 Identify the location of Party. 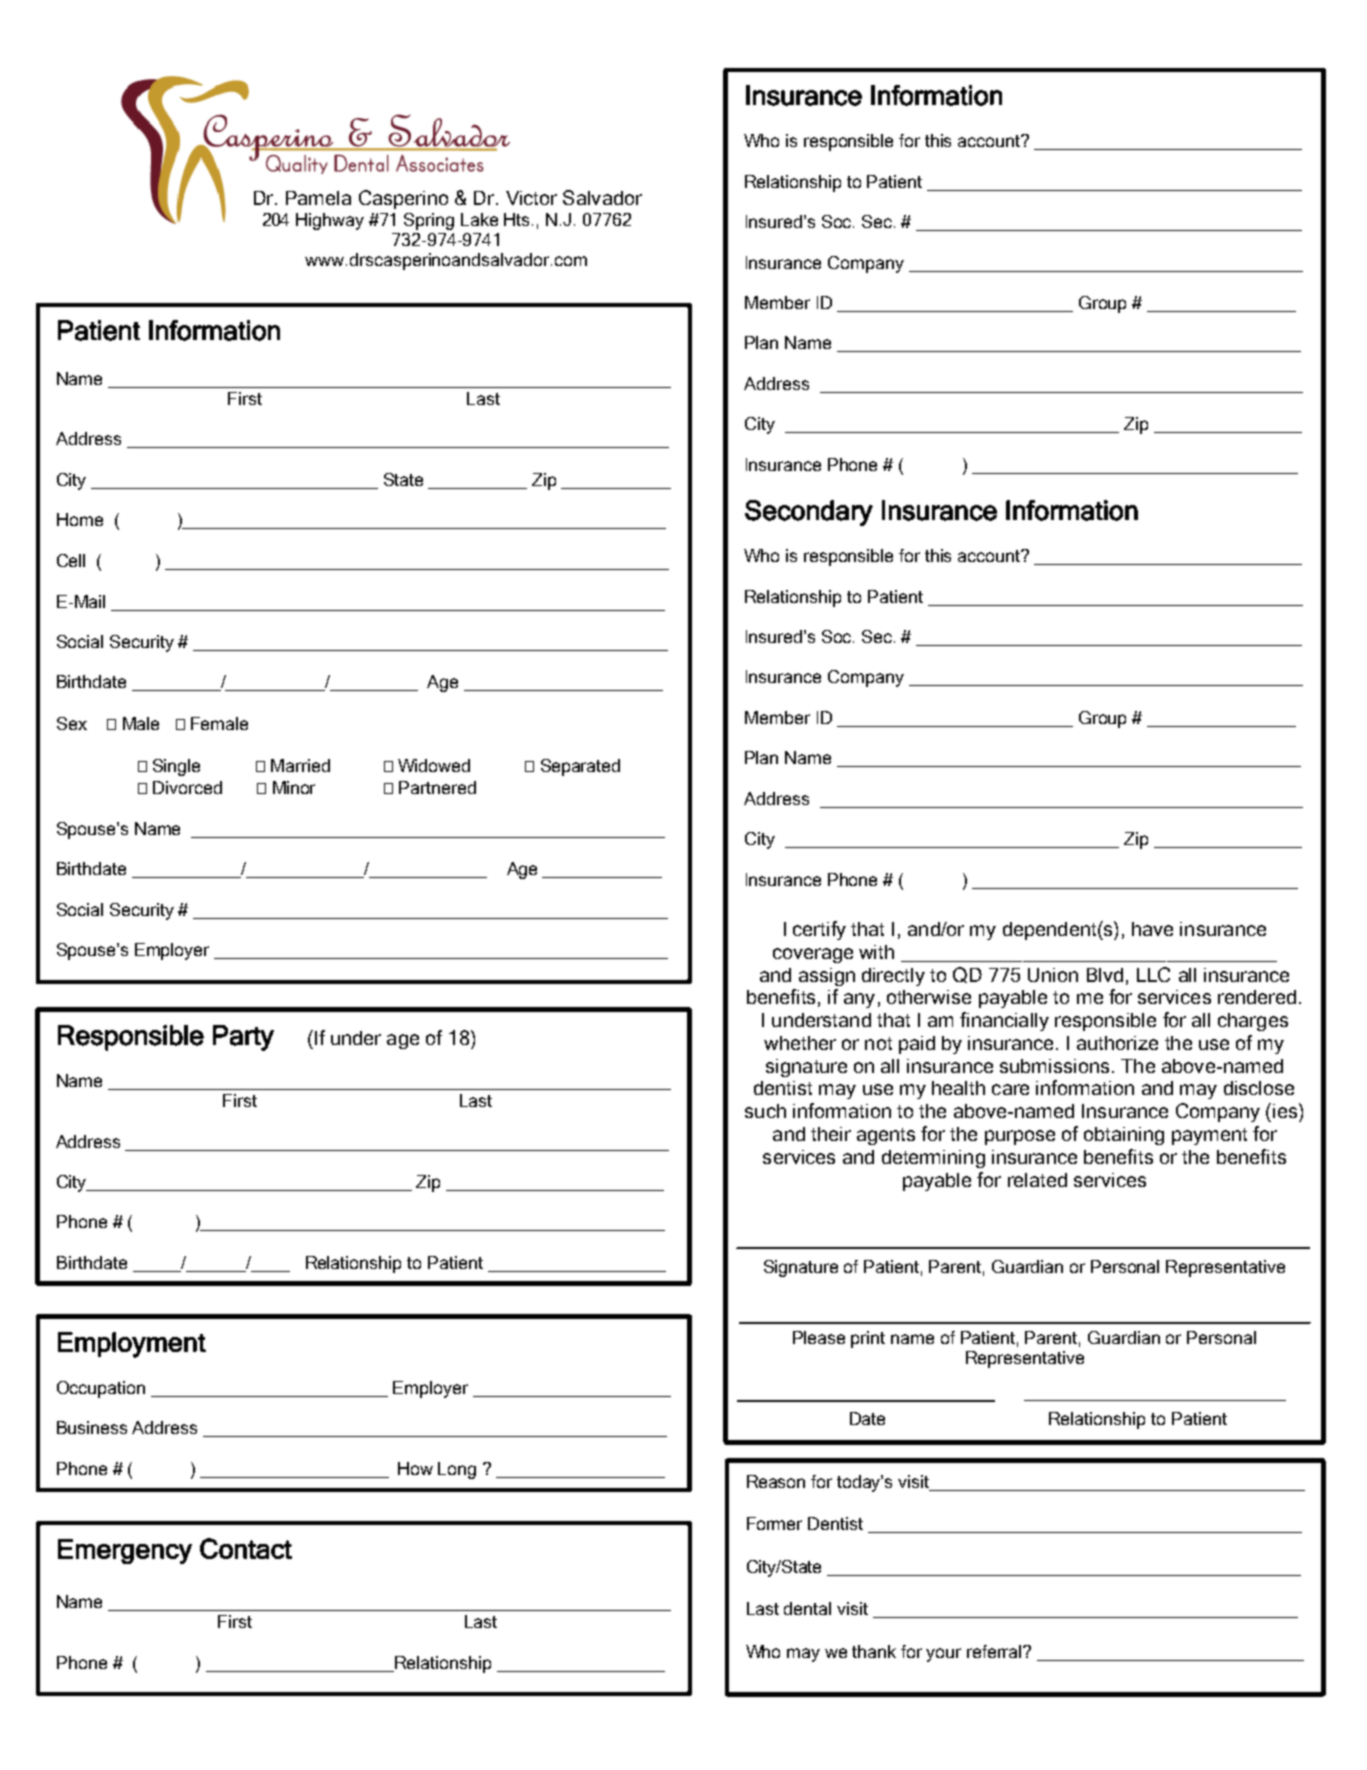
(243, 1038).
